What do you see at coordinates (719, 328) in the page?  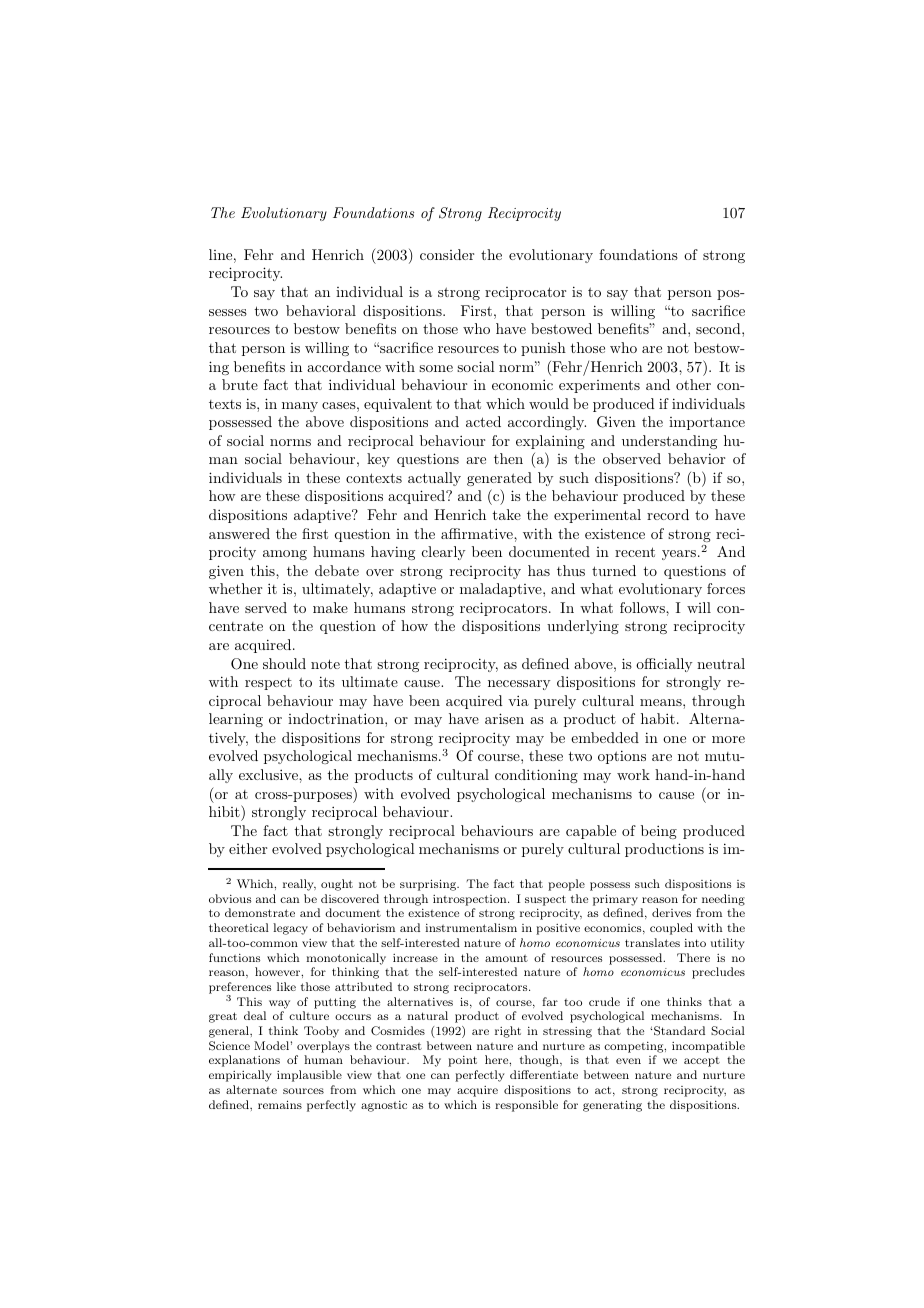 I see `second` at bounding box center [719, 328].
